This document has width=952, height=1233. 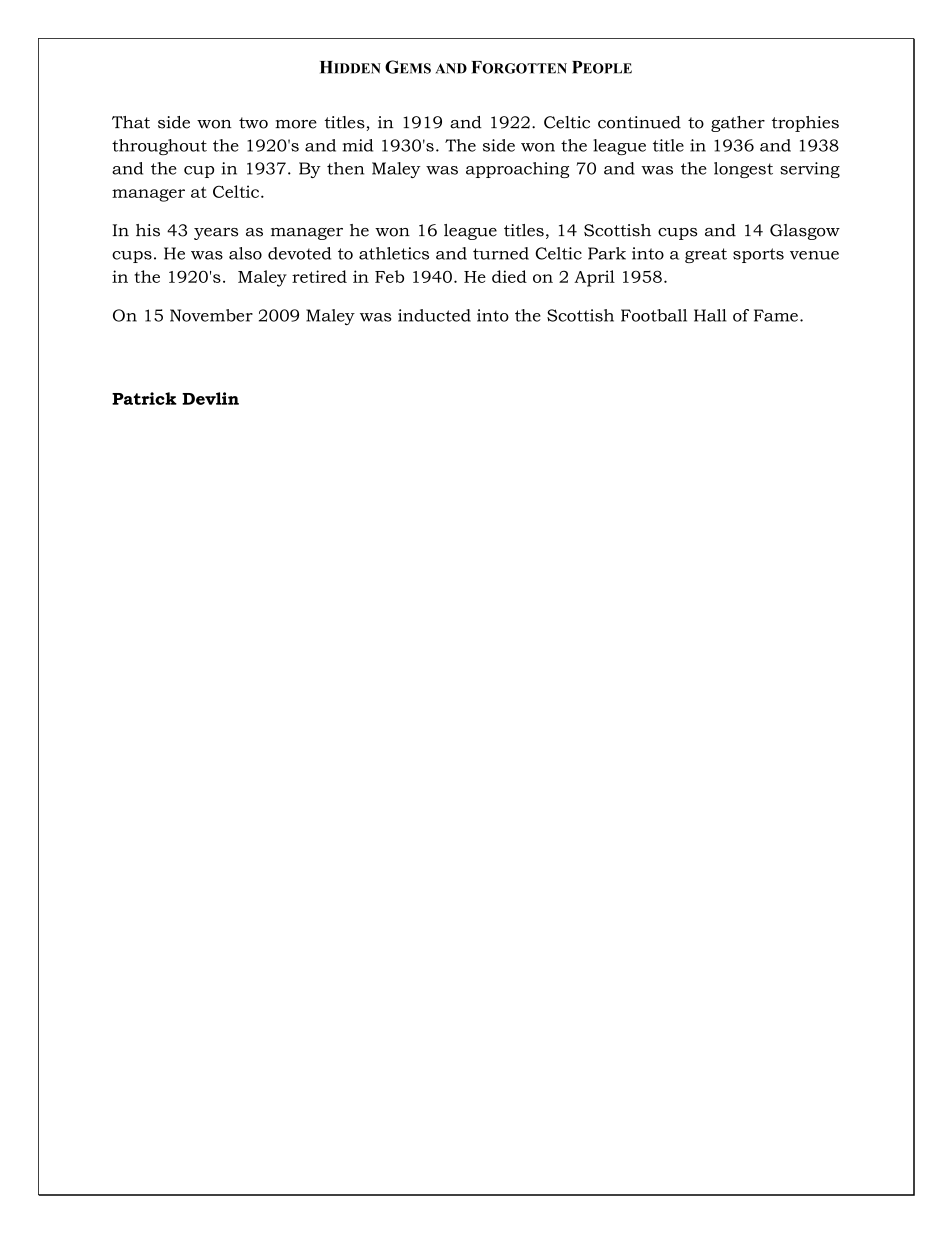 I want to click on gather, so click(x=738, y=124).
